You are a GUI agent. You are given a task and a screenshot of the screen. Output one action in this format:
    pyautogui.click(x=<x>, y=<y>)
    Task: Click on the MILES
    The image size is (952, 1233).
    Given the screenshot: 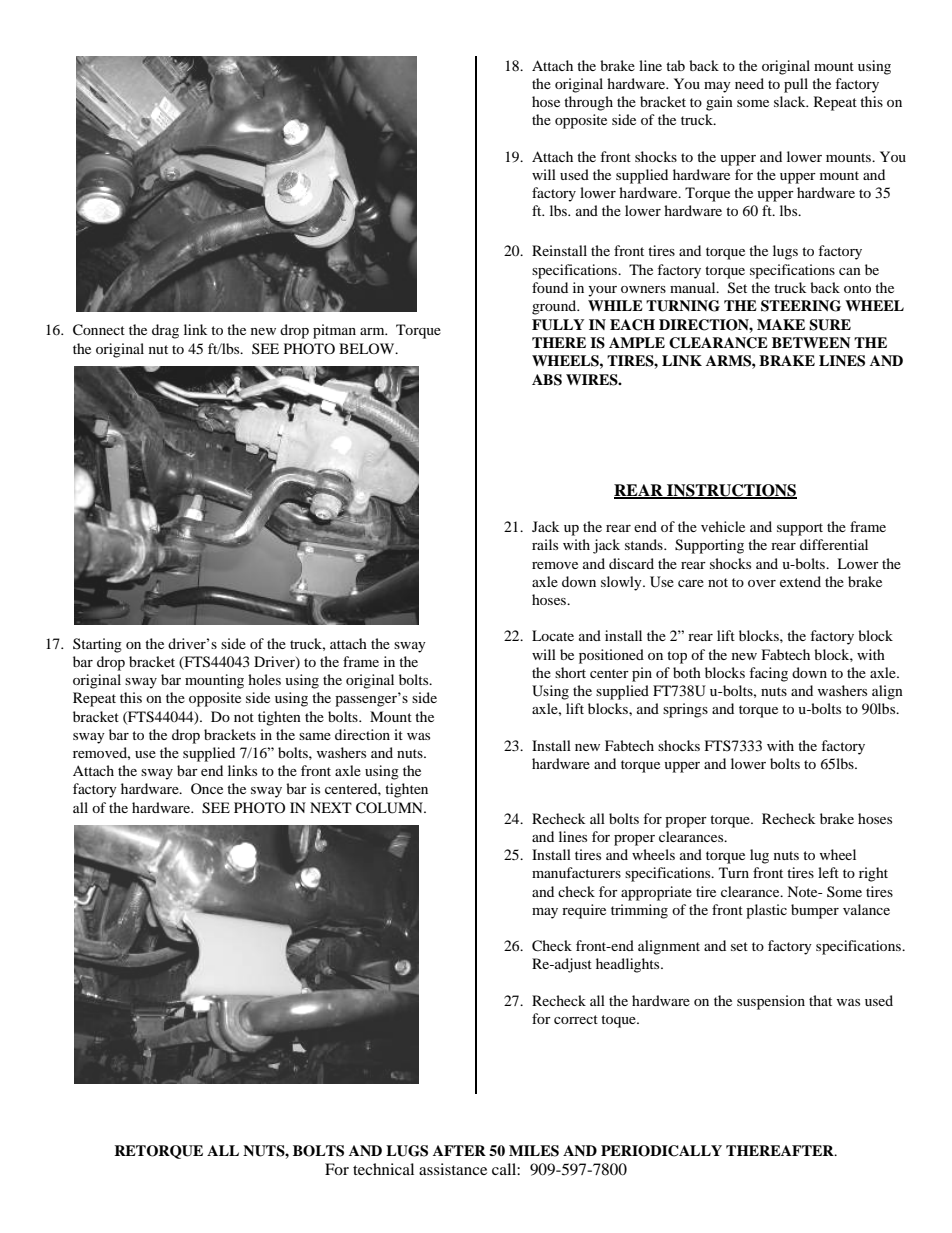 What is the action you would take?
    pyautogui.click(x=534, y=1151)
